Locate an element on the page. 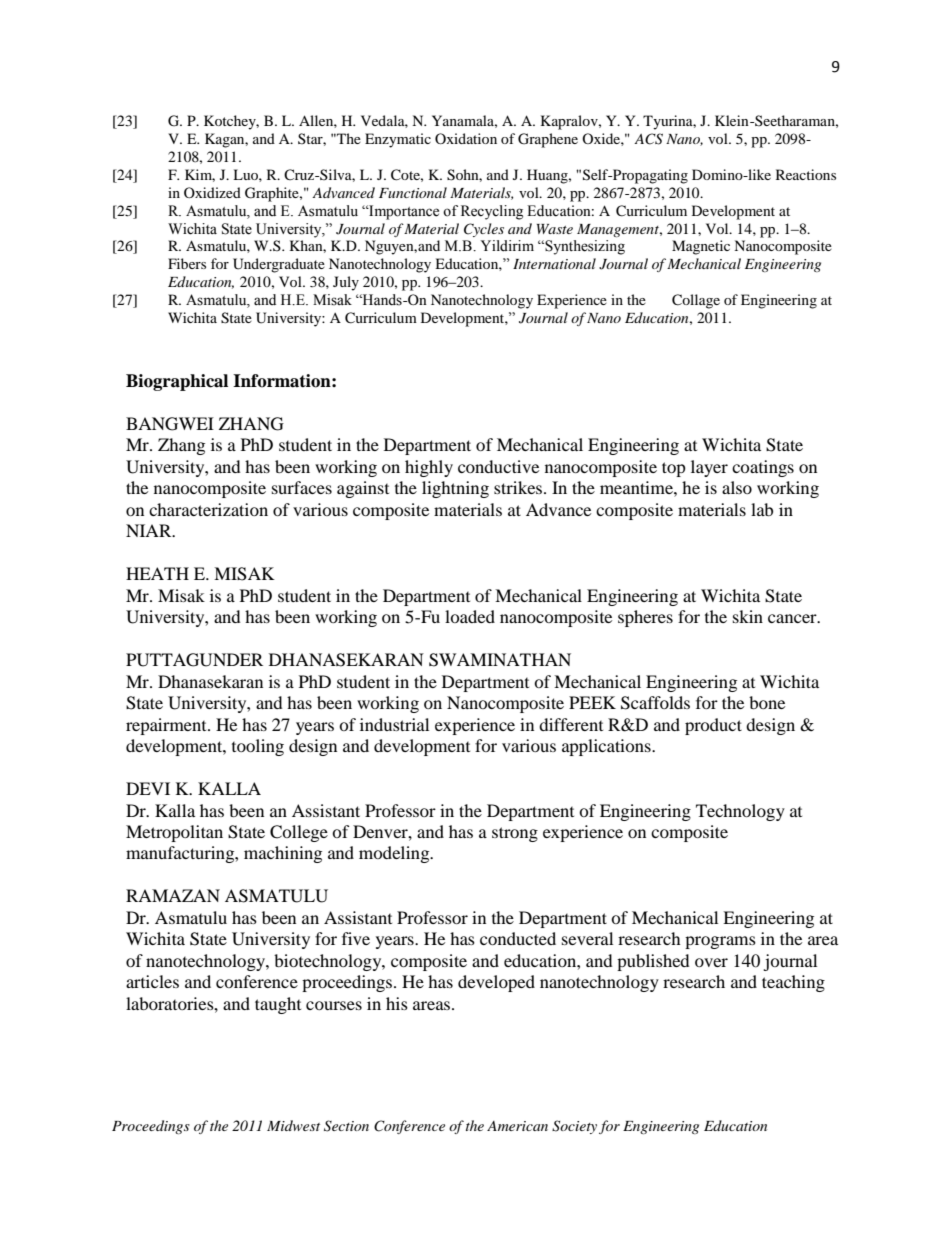 The image size is (952, 1233). Midwest is located at coordinates (293, 1125).
